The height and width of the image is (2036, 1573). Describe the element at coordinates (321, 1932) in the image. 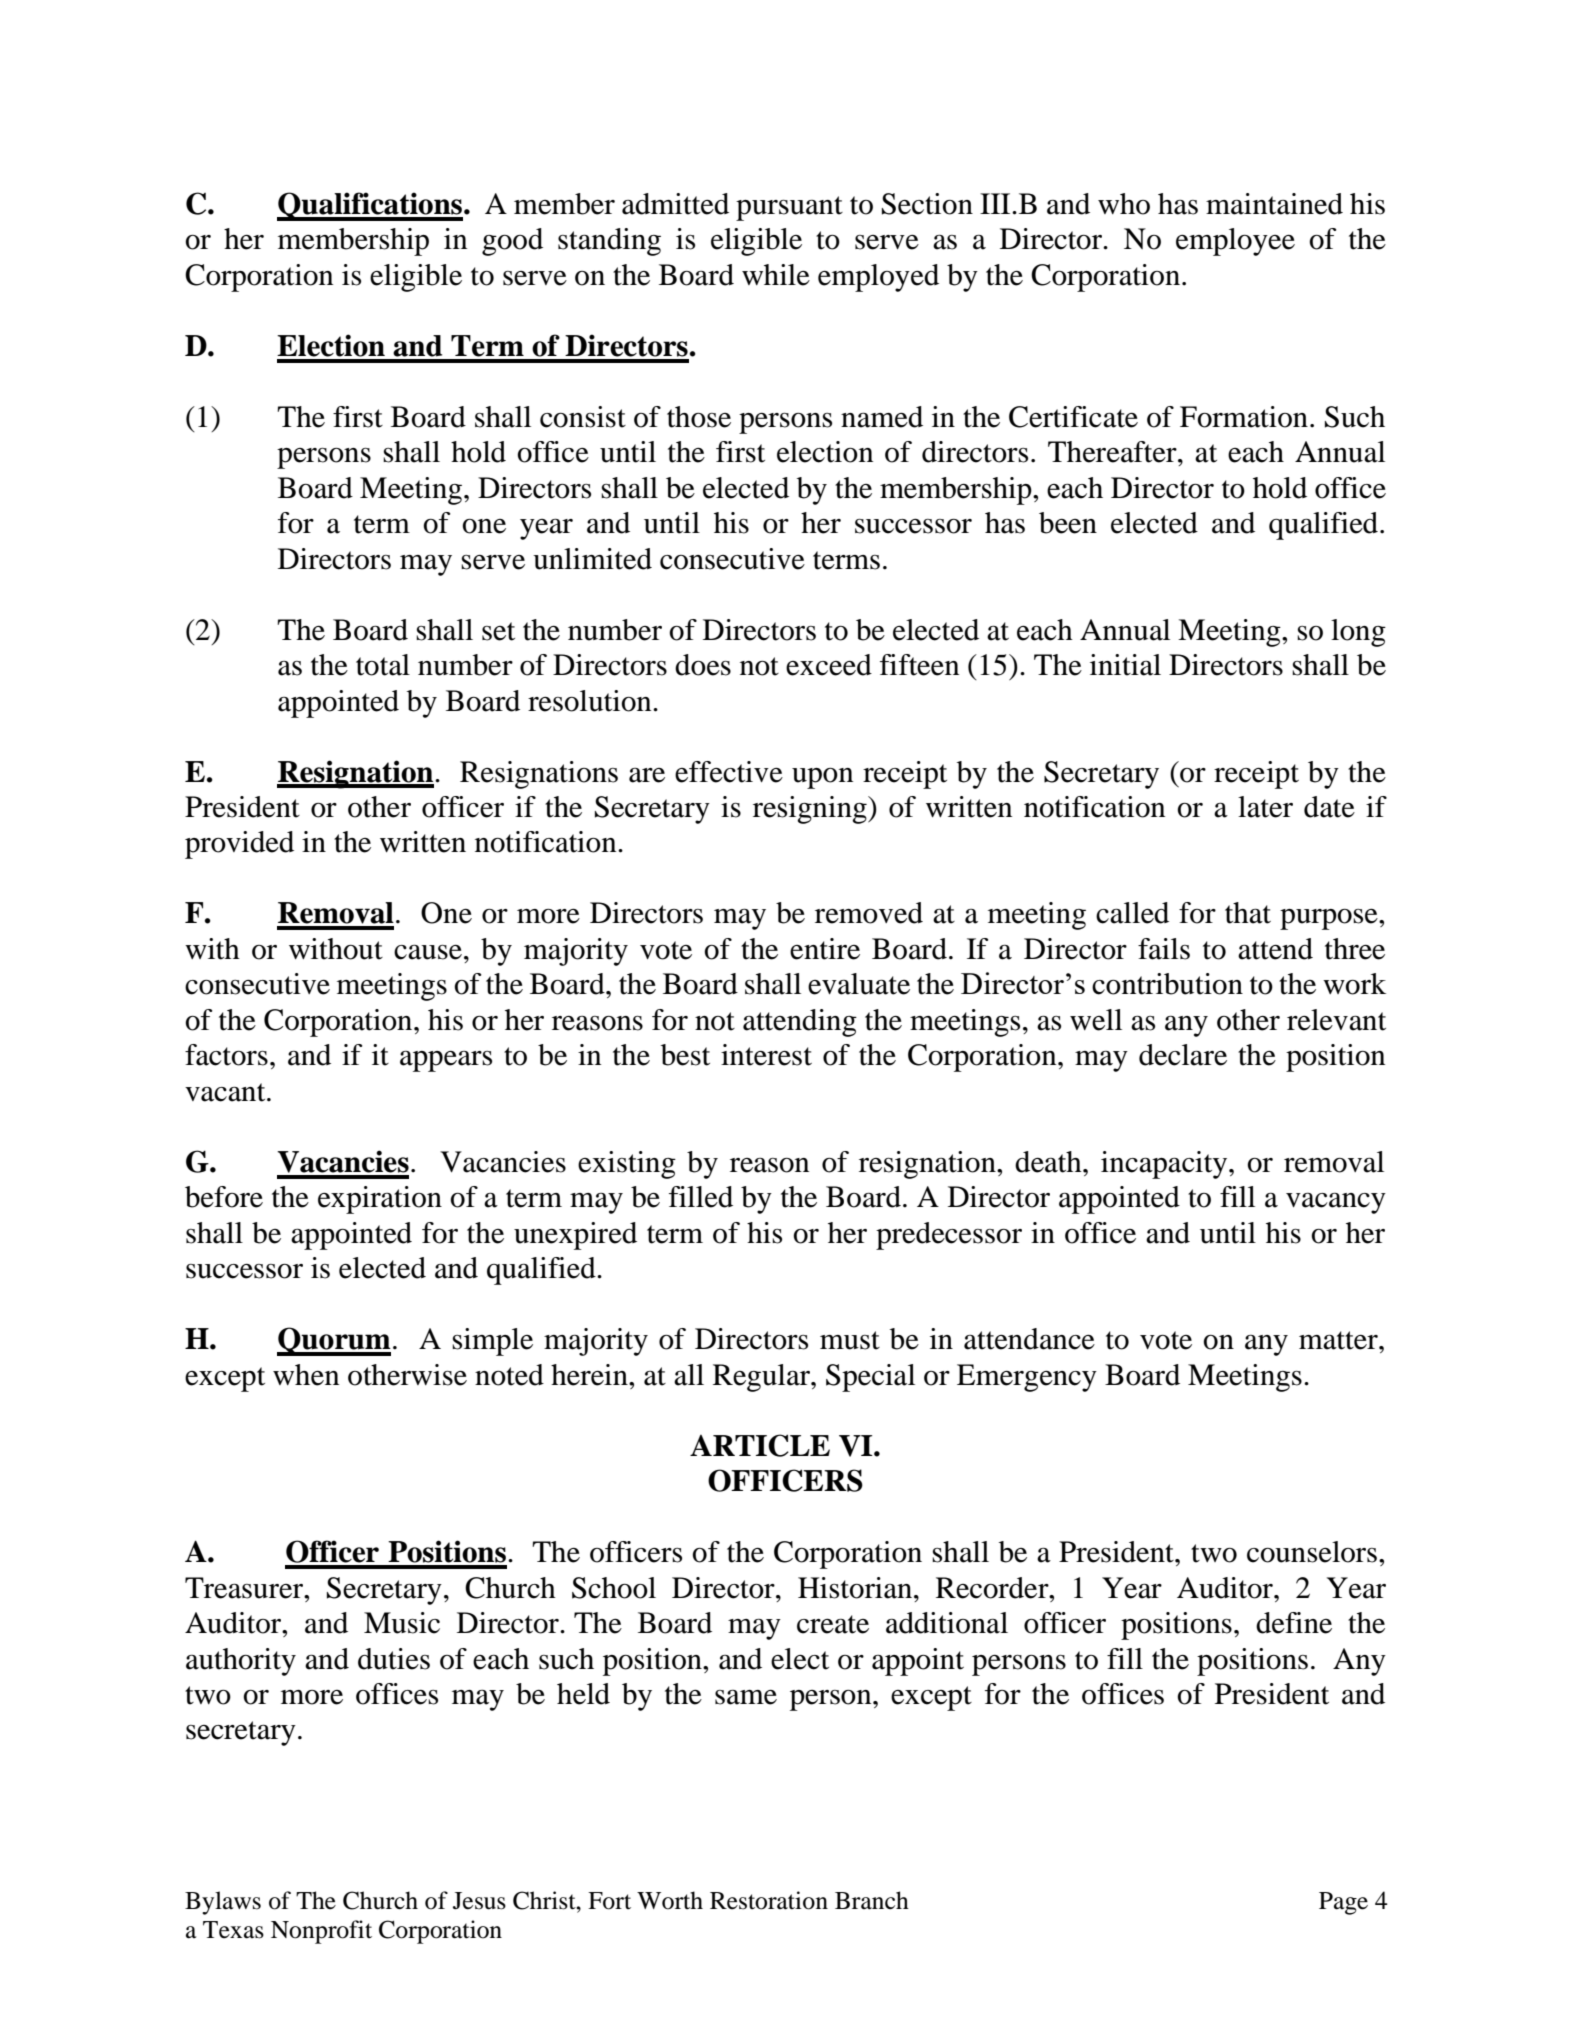

I see `Nonprofit` at that location.
